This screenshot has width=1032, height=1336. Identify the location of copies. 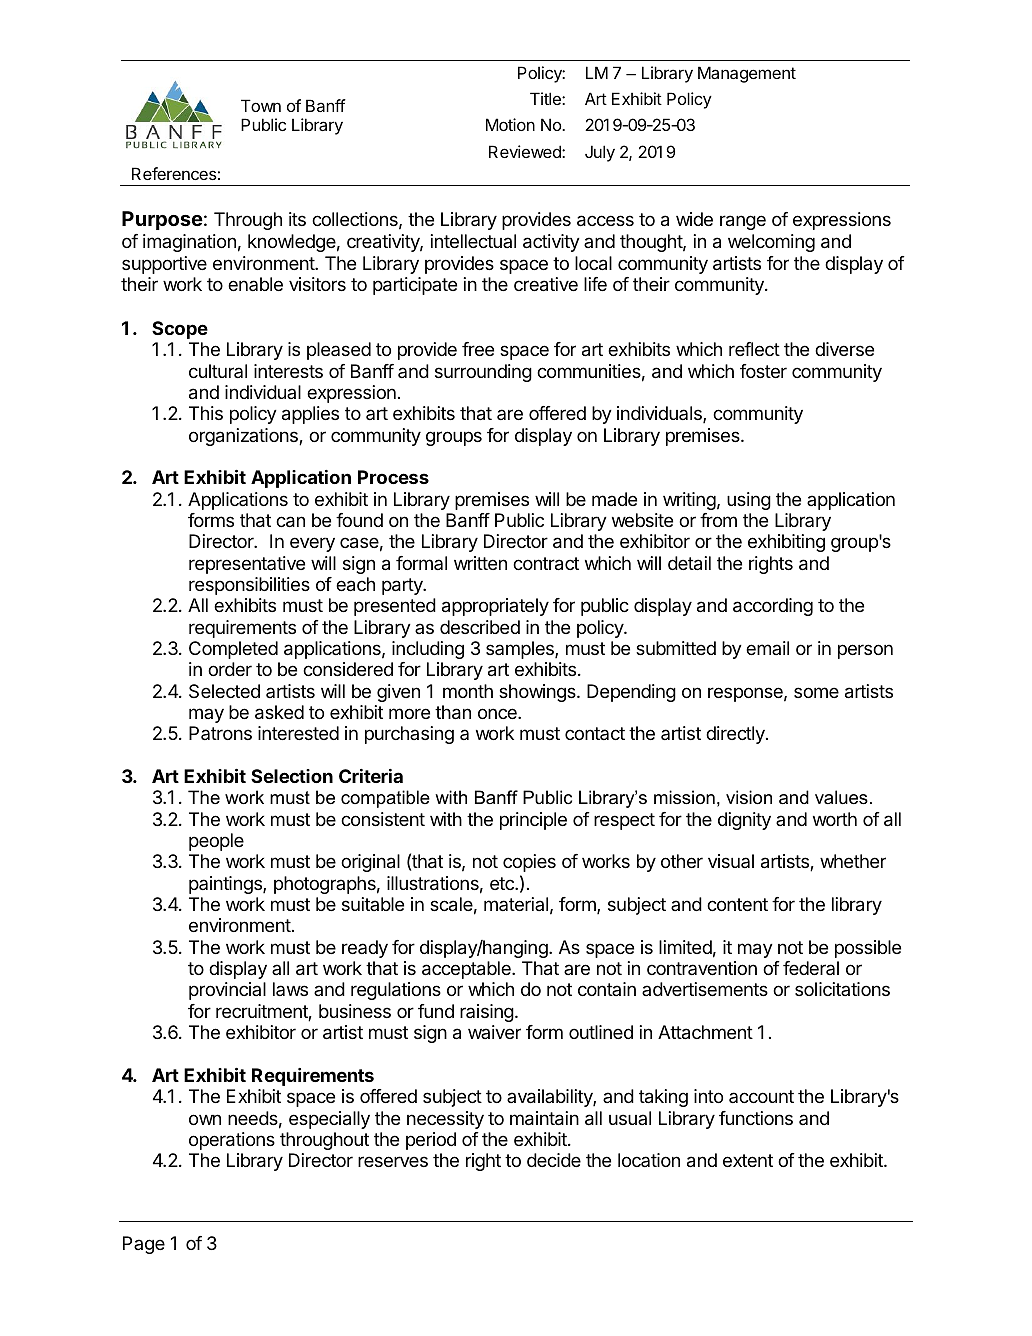
(529, 863).
